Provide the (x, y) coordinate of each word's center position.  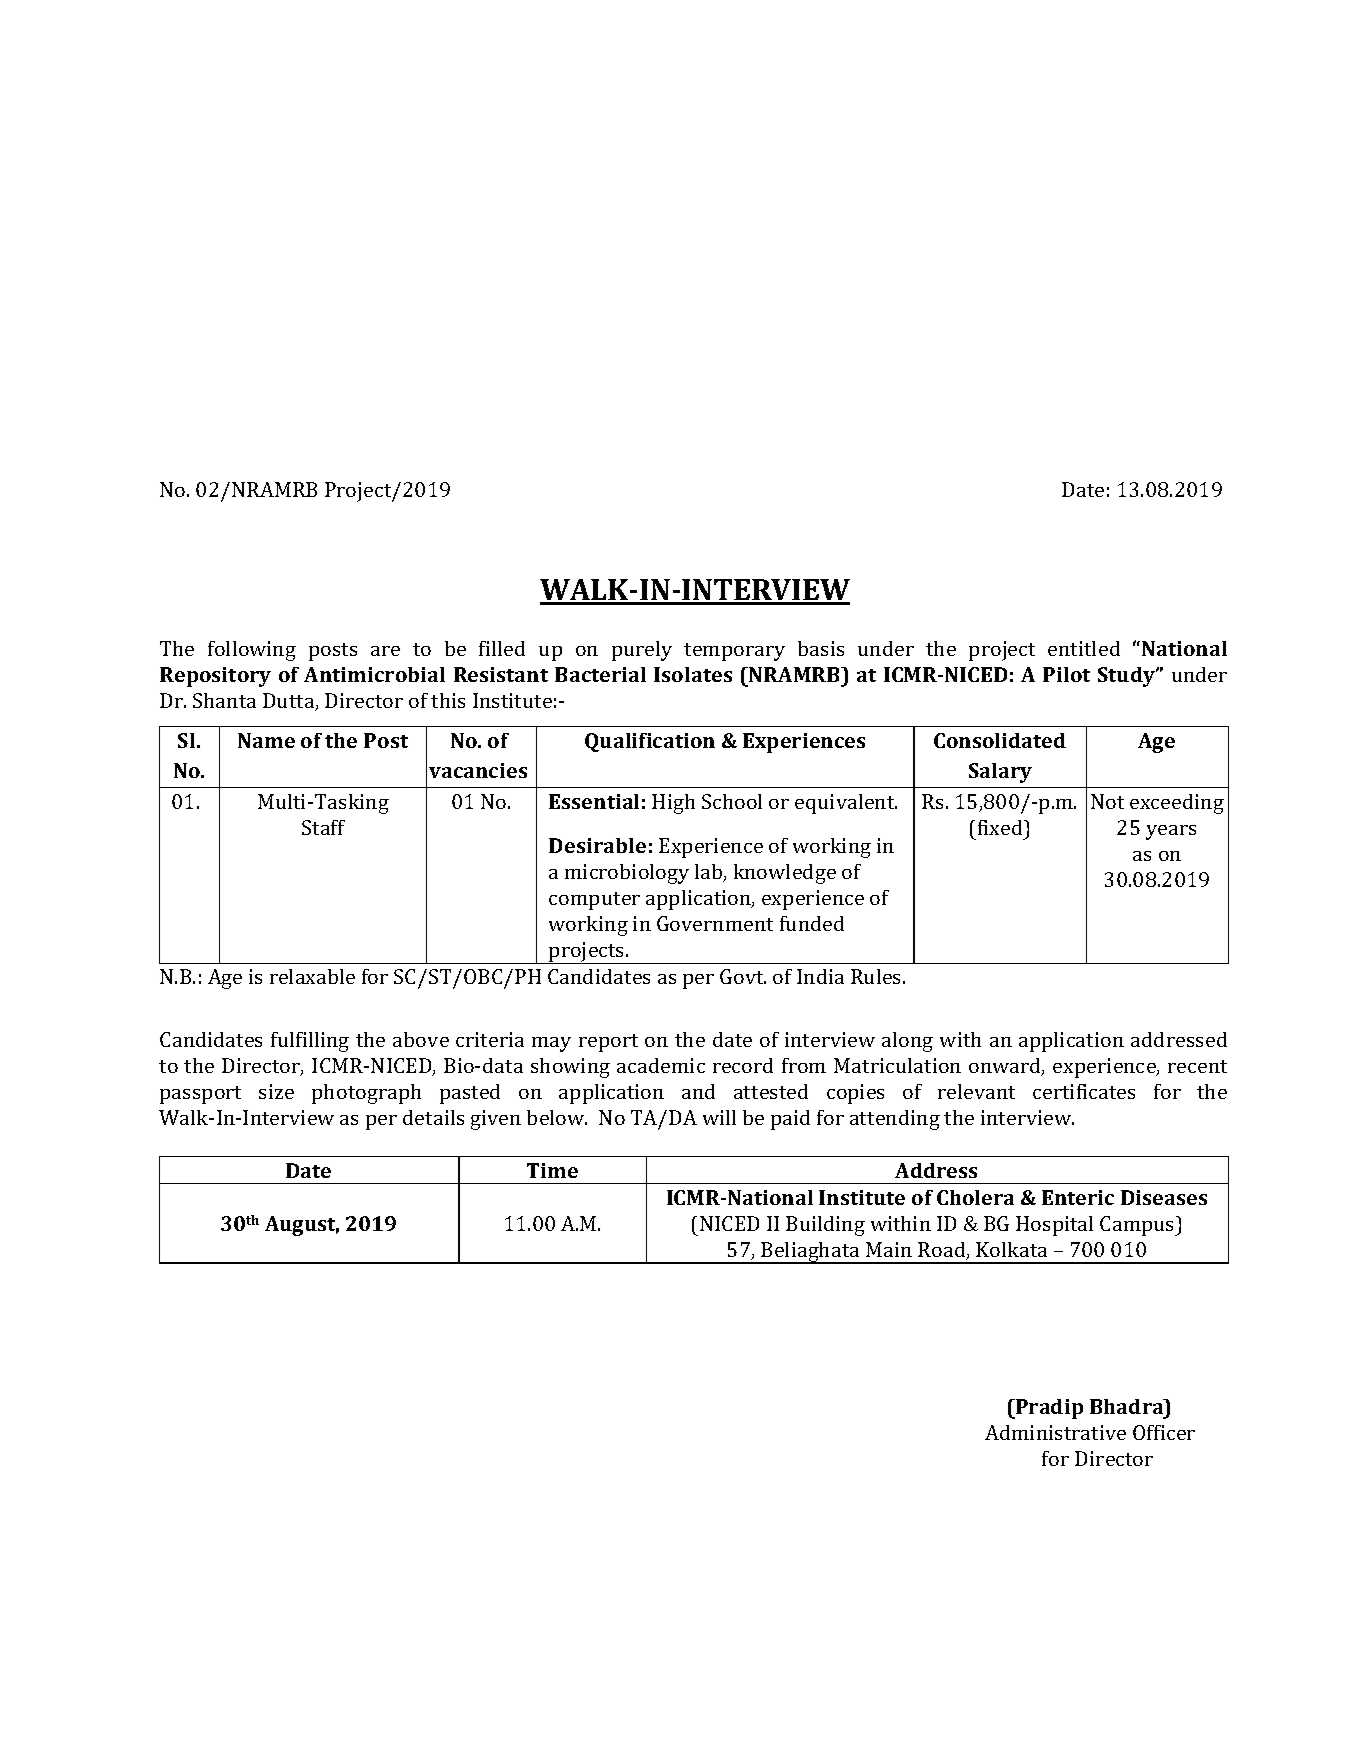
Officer (1164, 1432)
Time (552, 1170)
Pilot (1066, 674)
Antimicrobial (374, 674)
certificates (1084, 1091)
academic (661, 1065)
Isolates (693, 674)
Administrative (1055, 1432)
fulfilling (310, 1042)
